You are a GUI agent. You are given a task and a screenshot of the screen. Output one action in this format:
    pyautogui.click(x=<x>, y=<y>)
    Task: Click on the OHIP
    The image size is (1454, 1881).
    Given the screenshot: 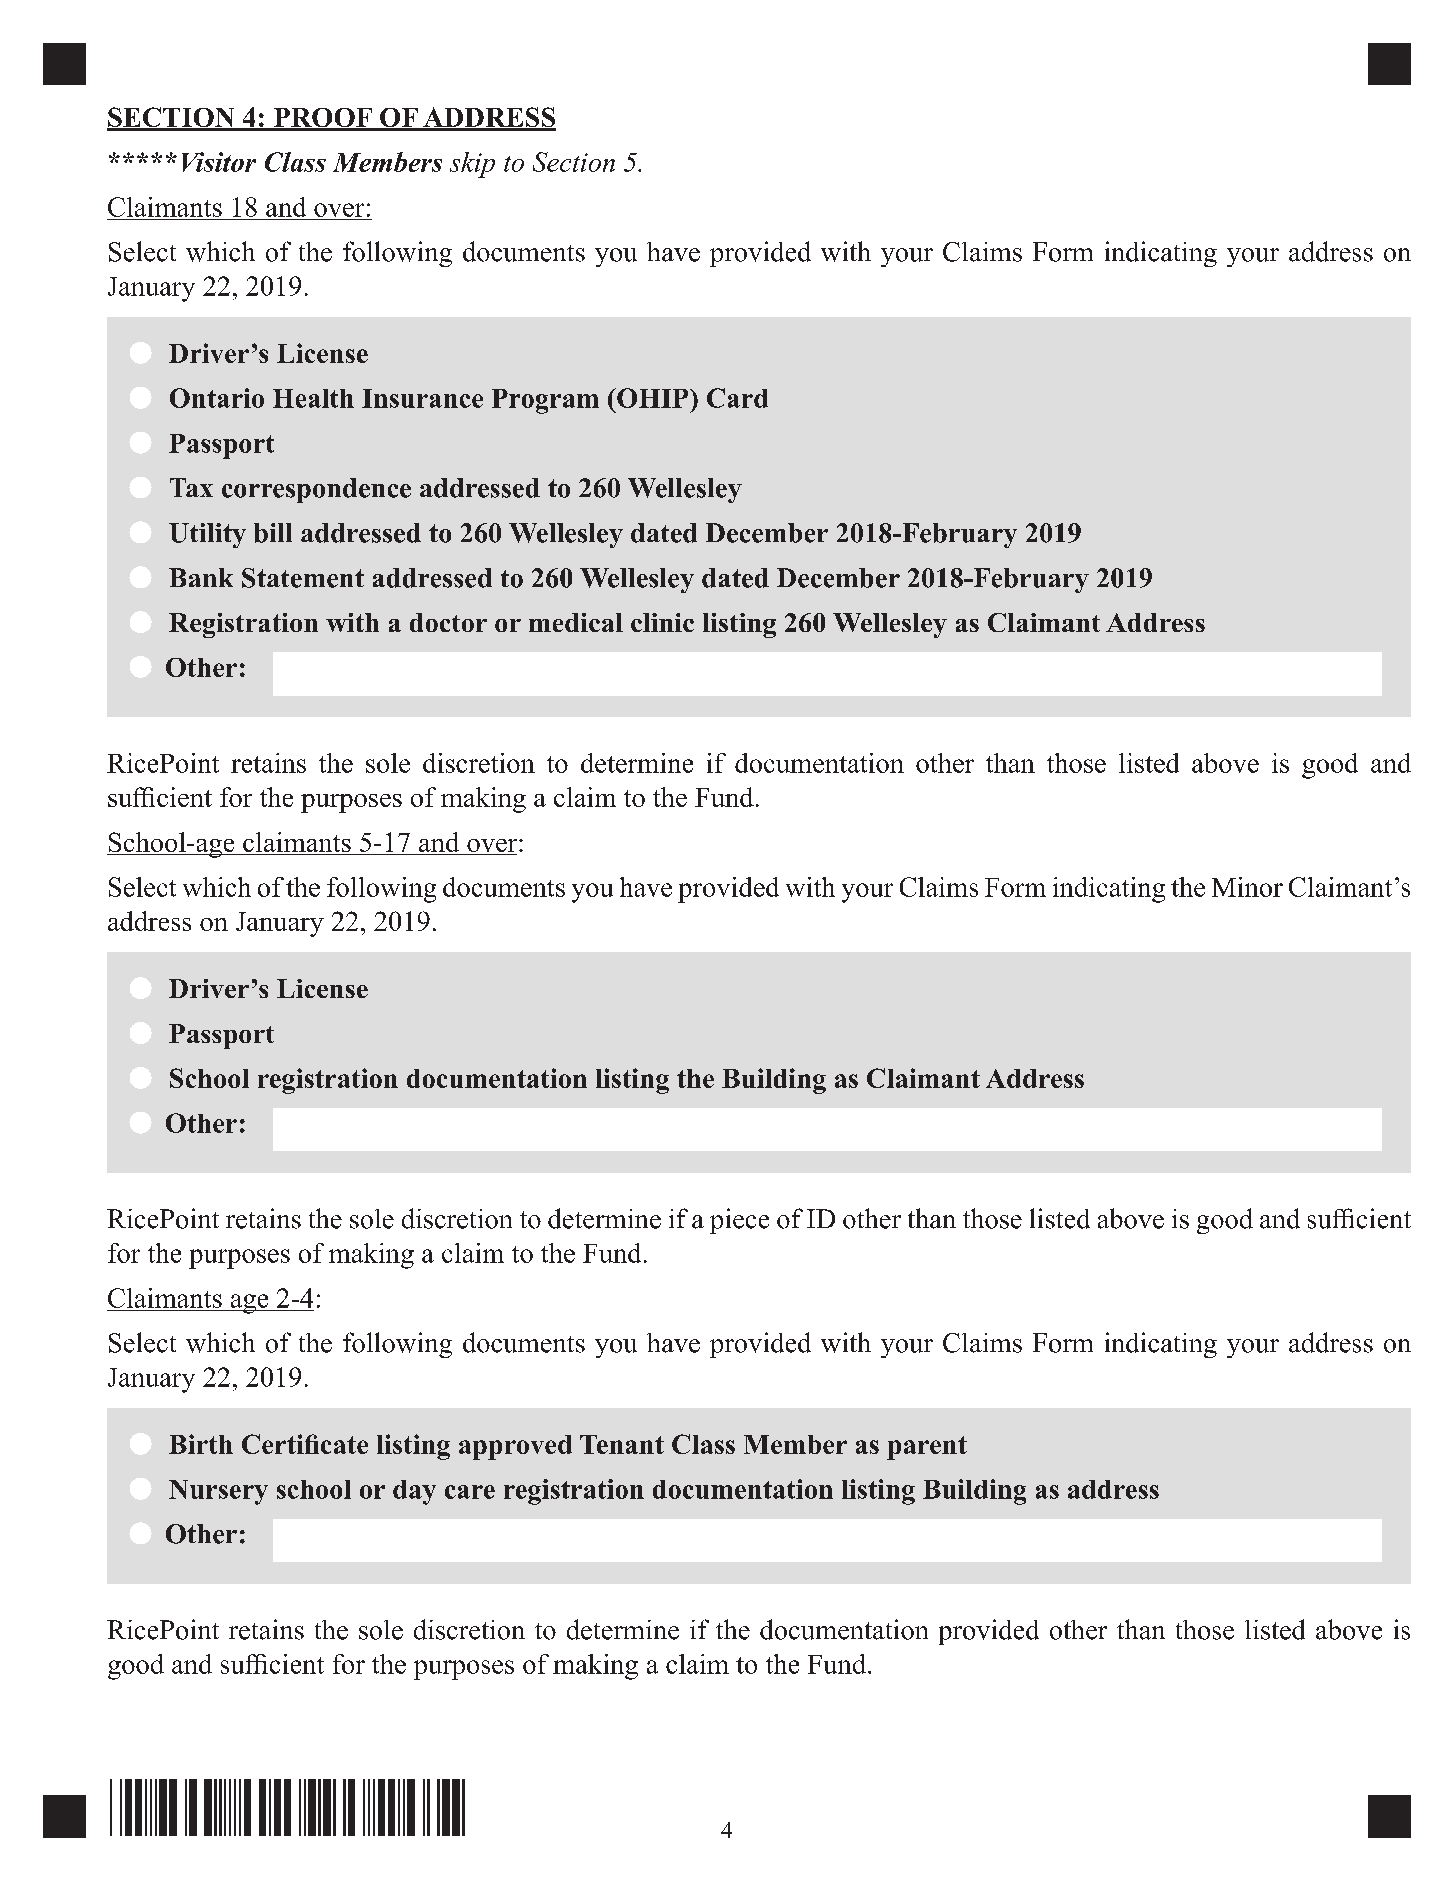 What is the action you would take?
    pyautogui.click(x=653, y=398)
